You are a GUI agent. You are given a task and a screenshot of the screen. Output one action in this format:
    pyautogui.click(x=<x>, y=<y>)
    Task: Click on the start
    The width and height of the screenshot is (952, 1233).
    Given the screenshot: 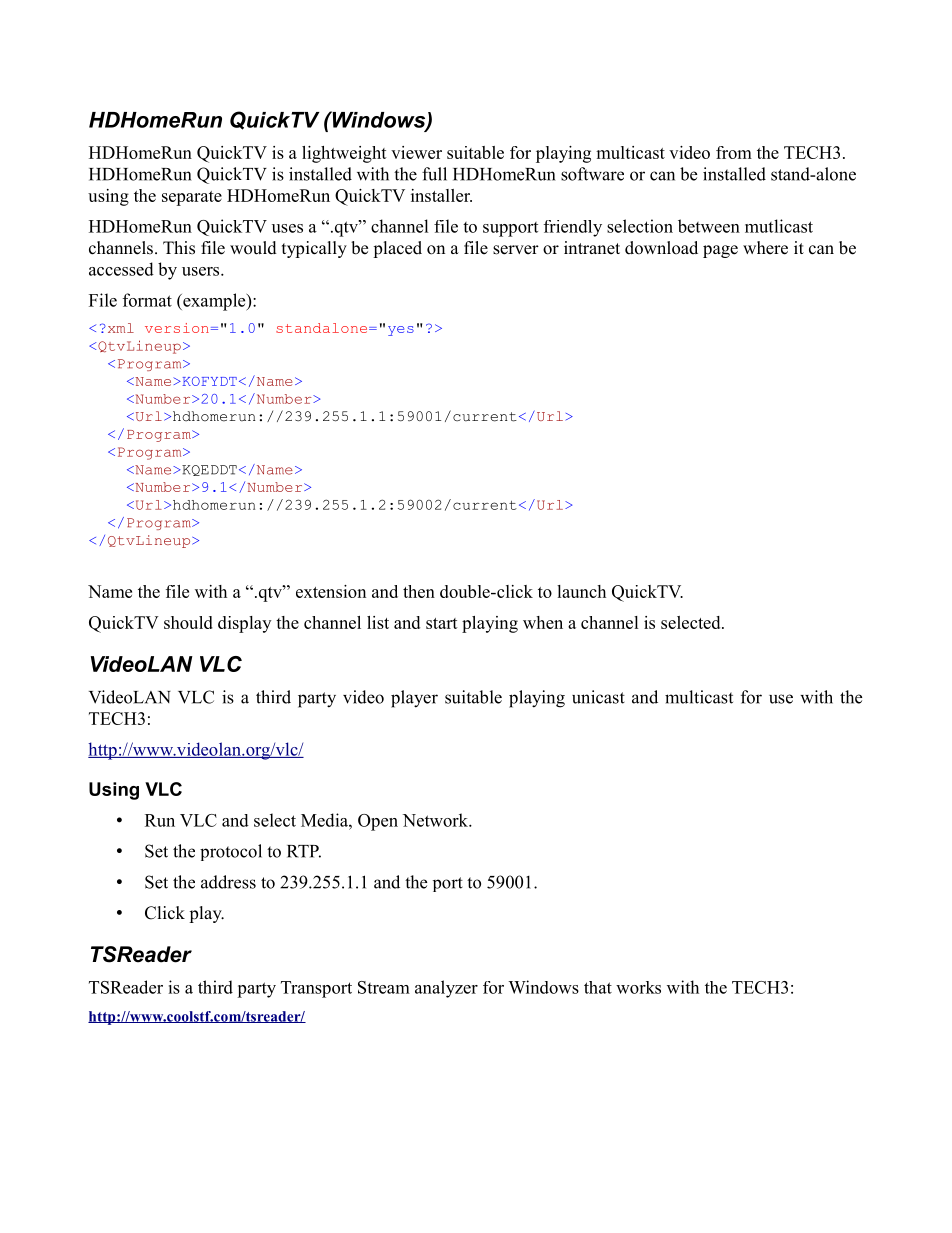 What is the action you would take?
    pyautogui.click(x=442, y=623)
